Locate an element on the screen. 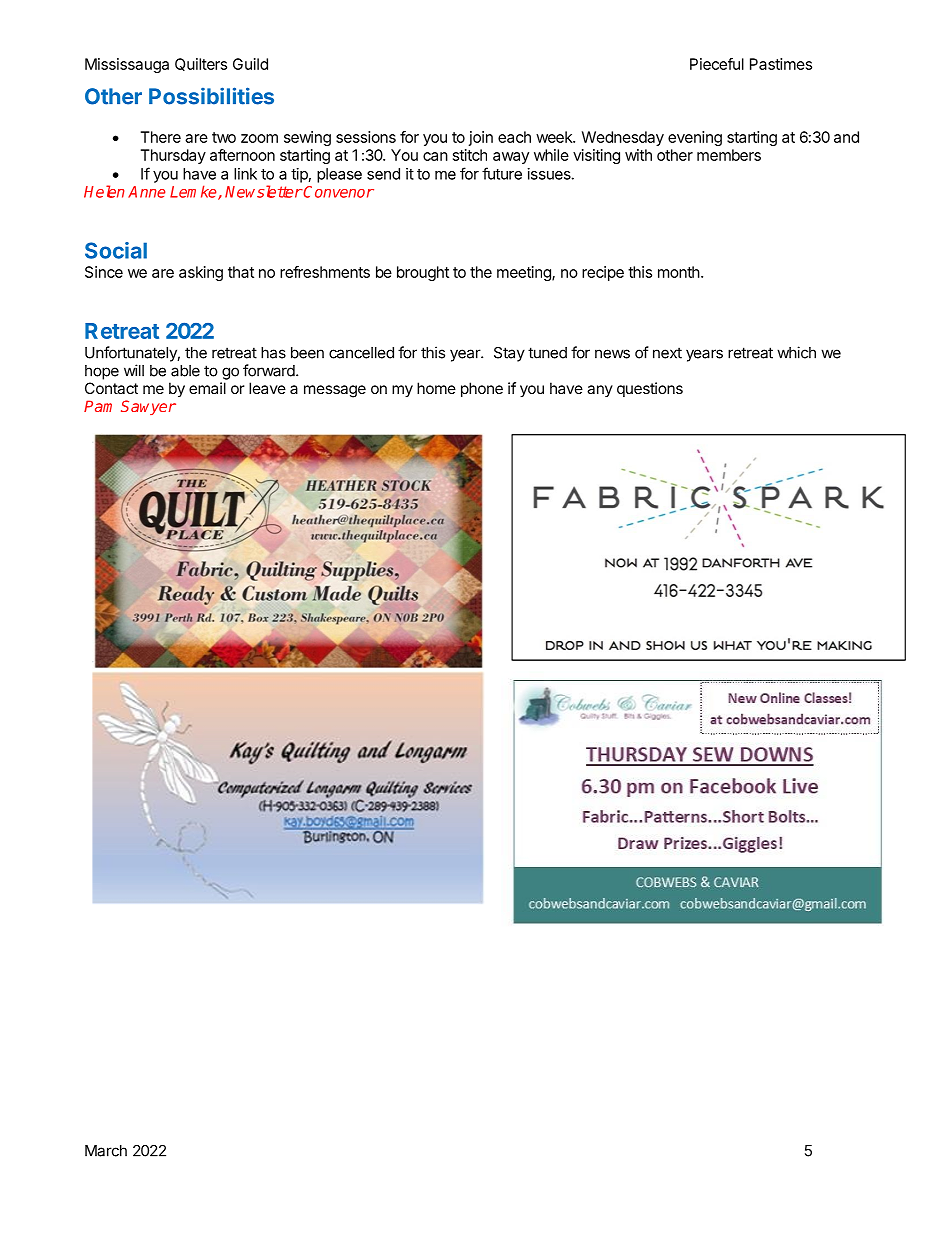 Image resolution: width=952 pixels, height=1233 pixels. phone is located at coordinates (482, 389).
